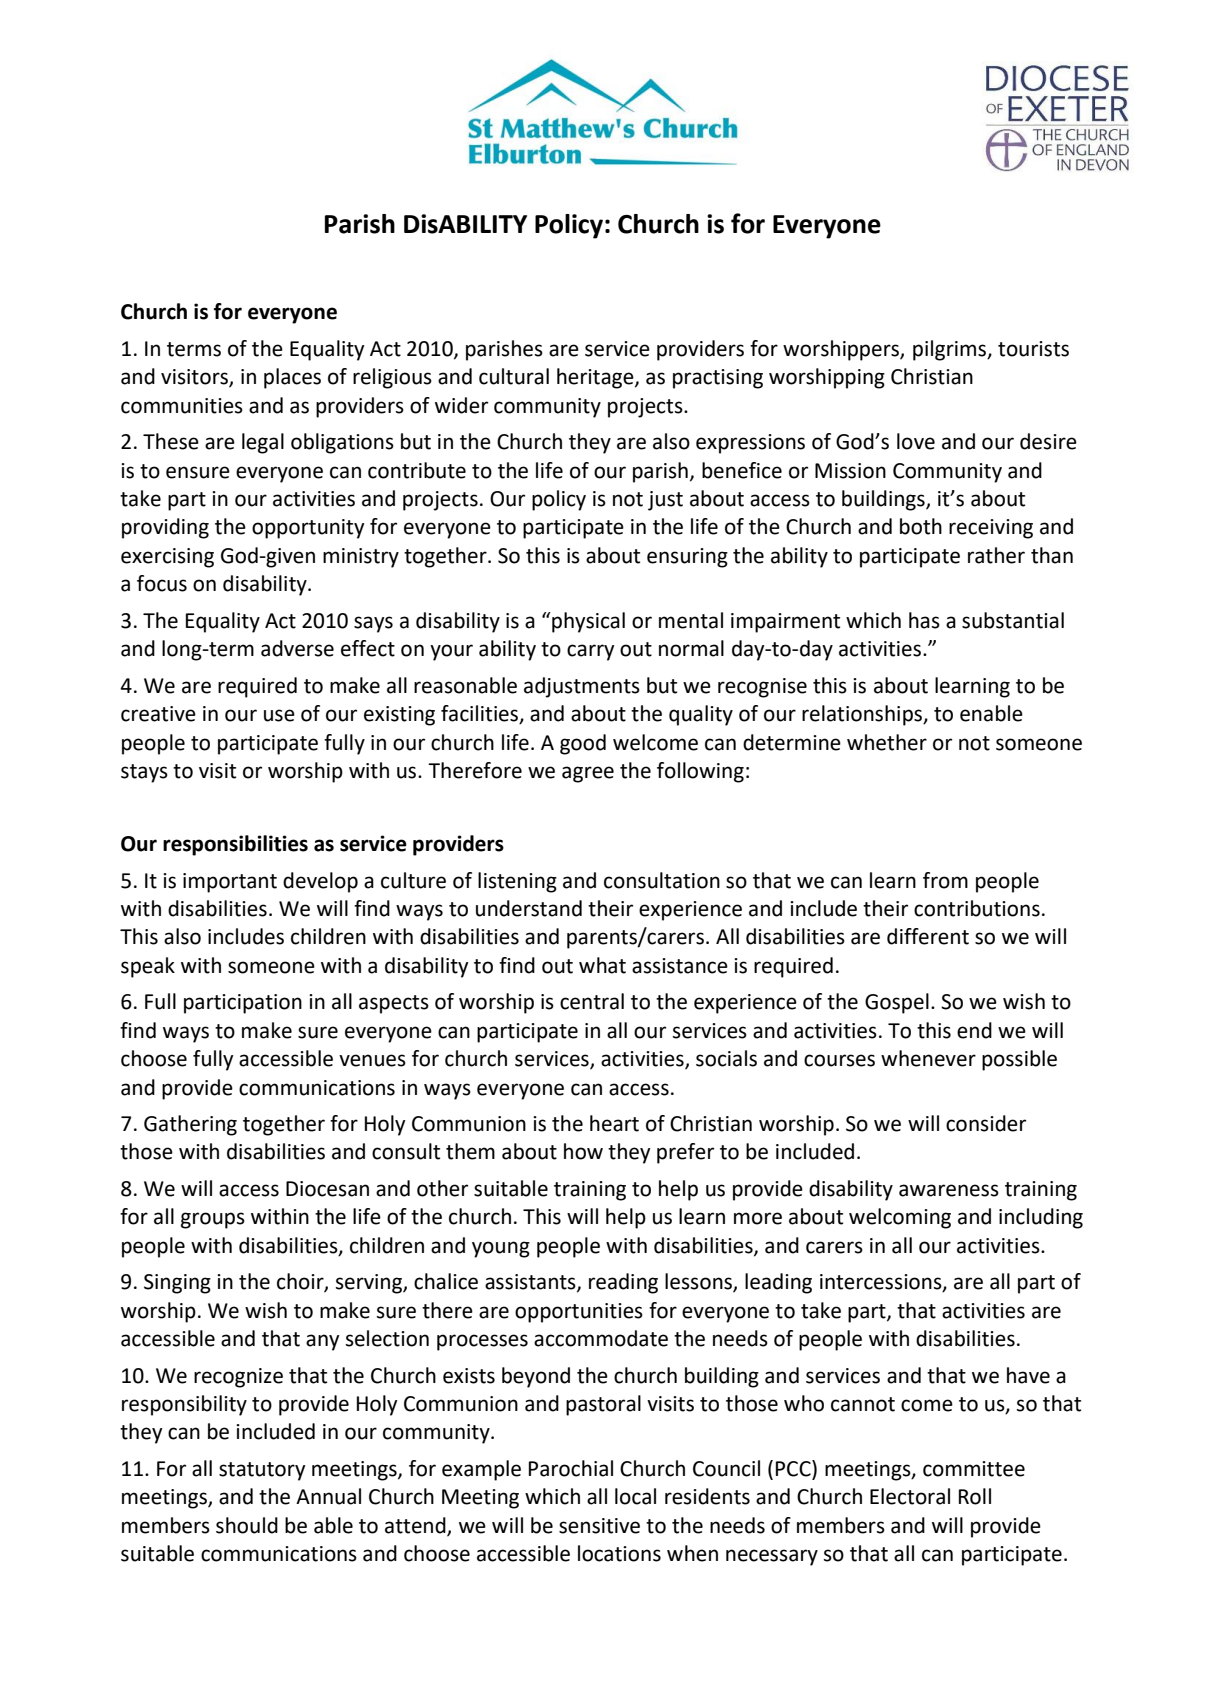  I want to click on pilgrims, so click(950, 350).
